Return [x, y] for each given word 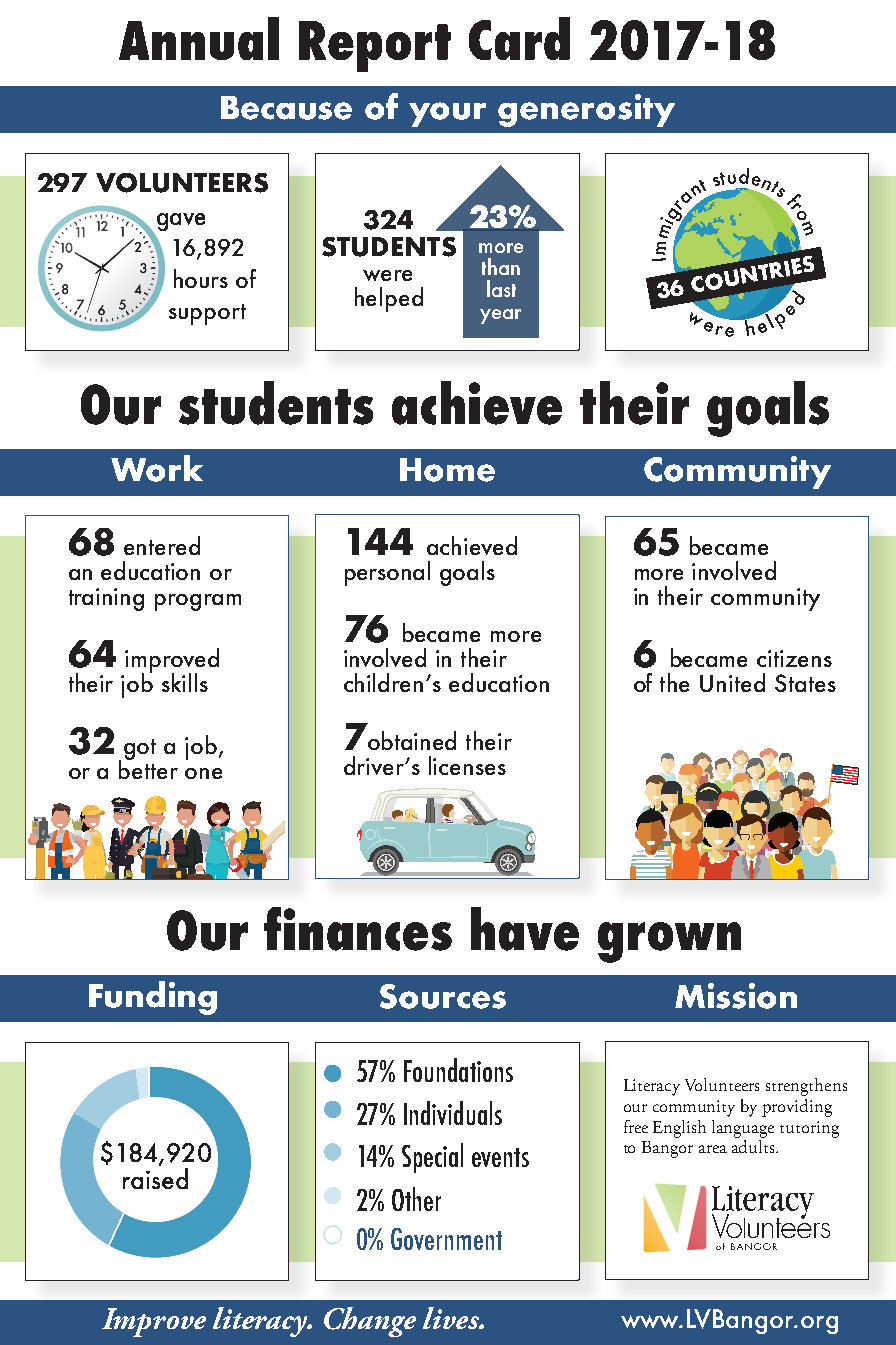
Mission [736, 996]
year [500, 316]
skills [185, 682]
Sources [443, 996]
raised [155, 1178]
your [447, 114]
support [207, 314]
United [732, 682]
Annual [199, 38]
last [501, 288]
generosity [586, 110]
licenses [467, 765]
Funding [153, 998]
